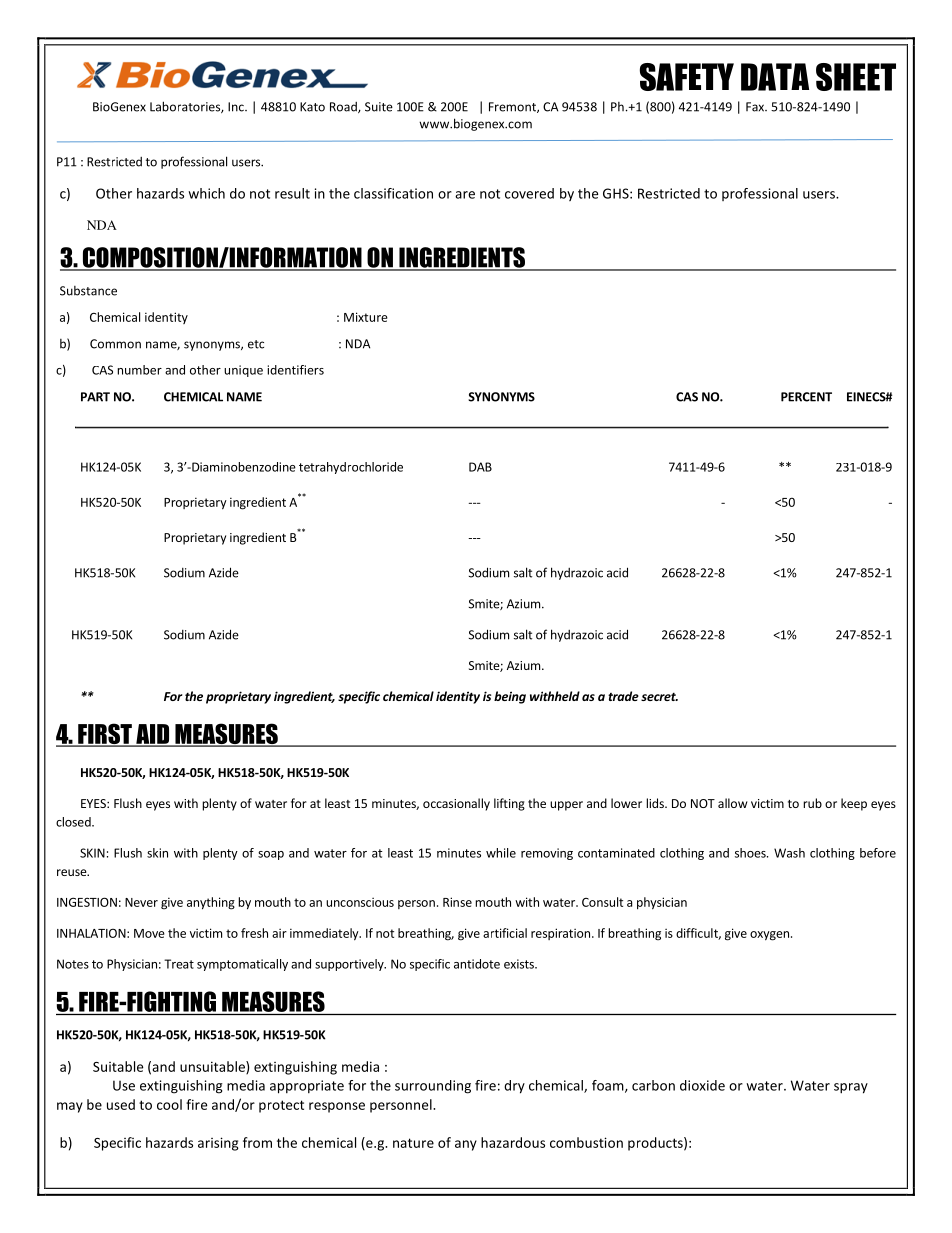 This screenshot has height=1233, width=952. Describe the element at coordinates (153, 735) in the screenshot. I see `AID` at that location.
